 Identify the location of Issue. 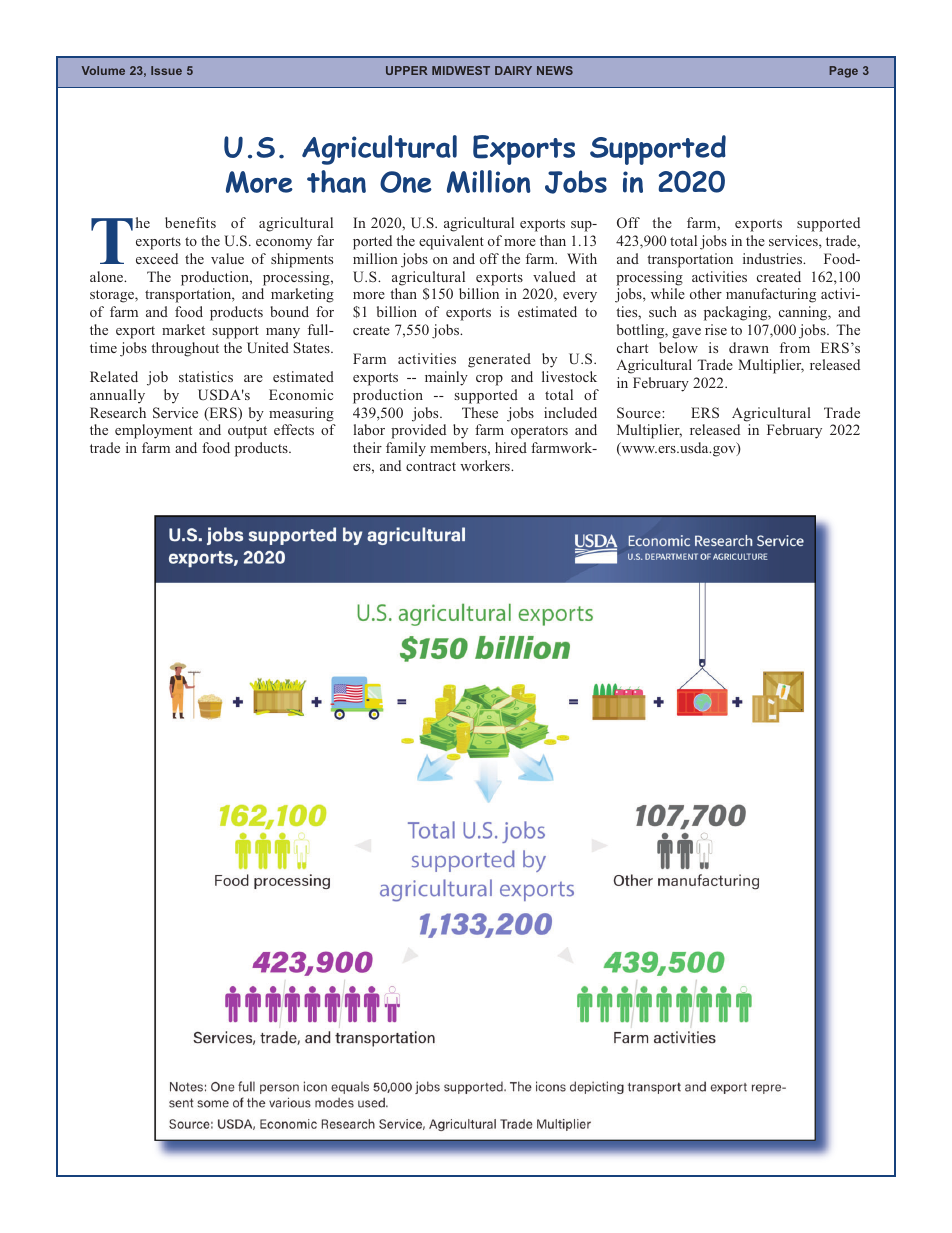
(166, 70).
